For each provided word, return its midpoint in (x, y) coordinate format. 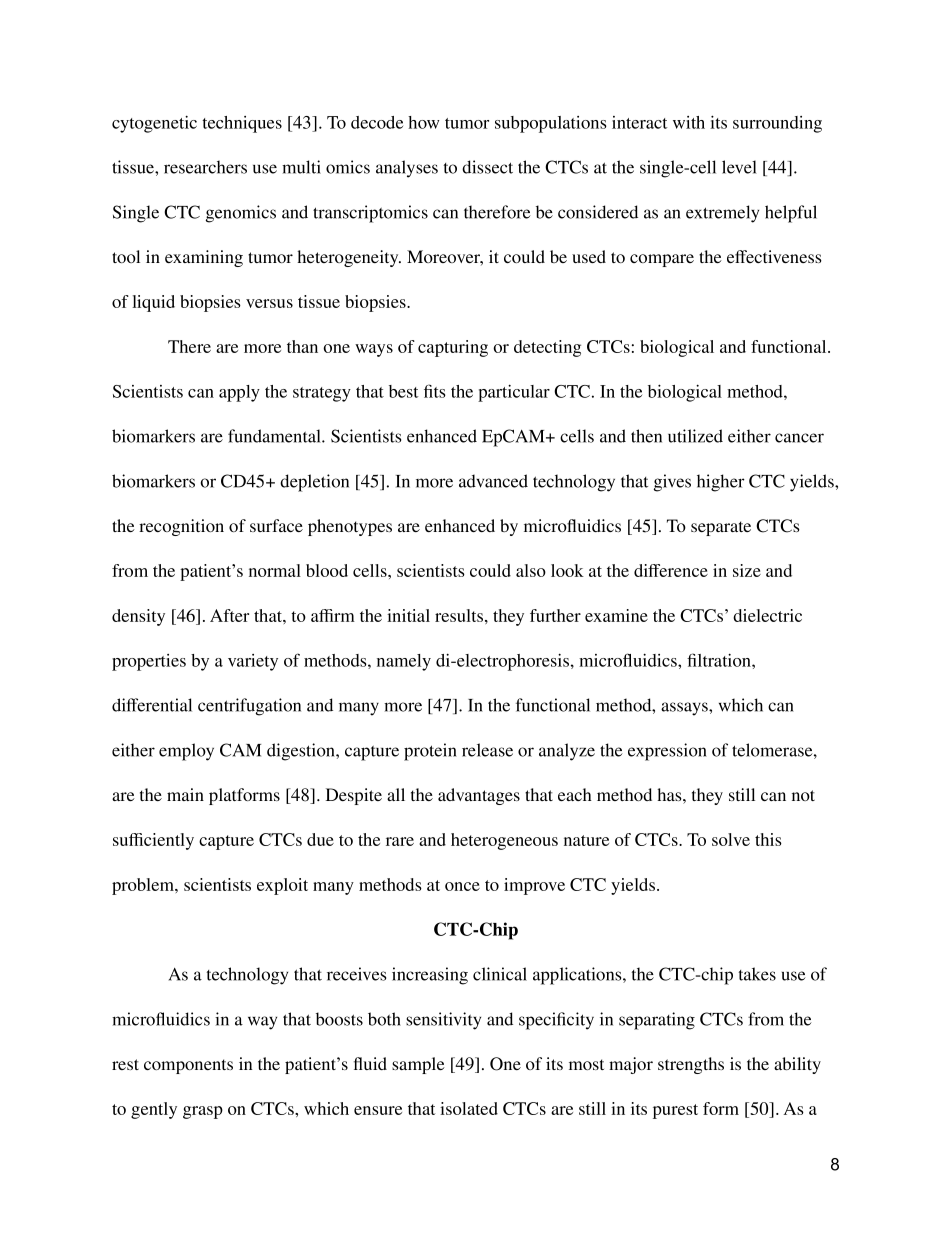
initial (408, 615)
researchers (205, 167)
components (188, 1066)
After (229, 615)
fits (435, 391)
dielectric (767, 615)
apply (239, 393)
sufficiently (153, 841)
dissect (487, 167)
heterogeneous (504, 841)
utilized (695, 436)
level (739, 167)
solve (731, 839)
